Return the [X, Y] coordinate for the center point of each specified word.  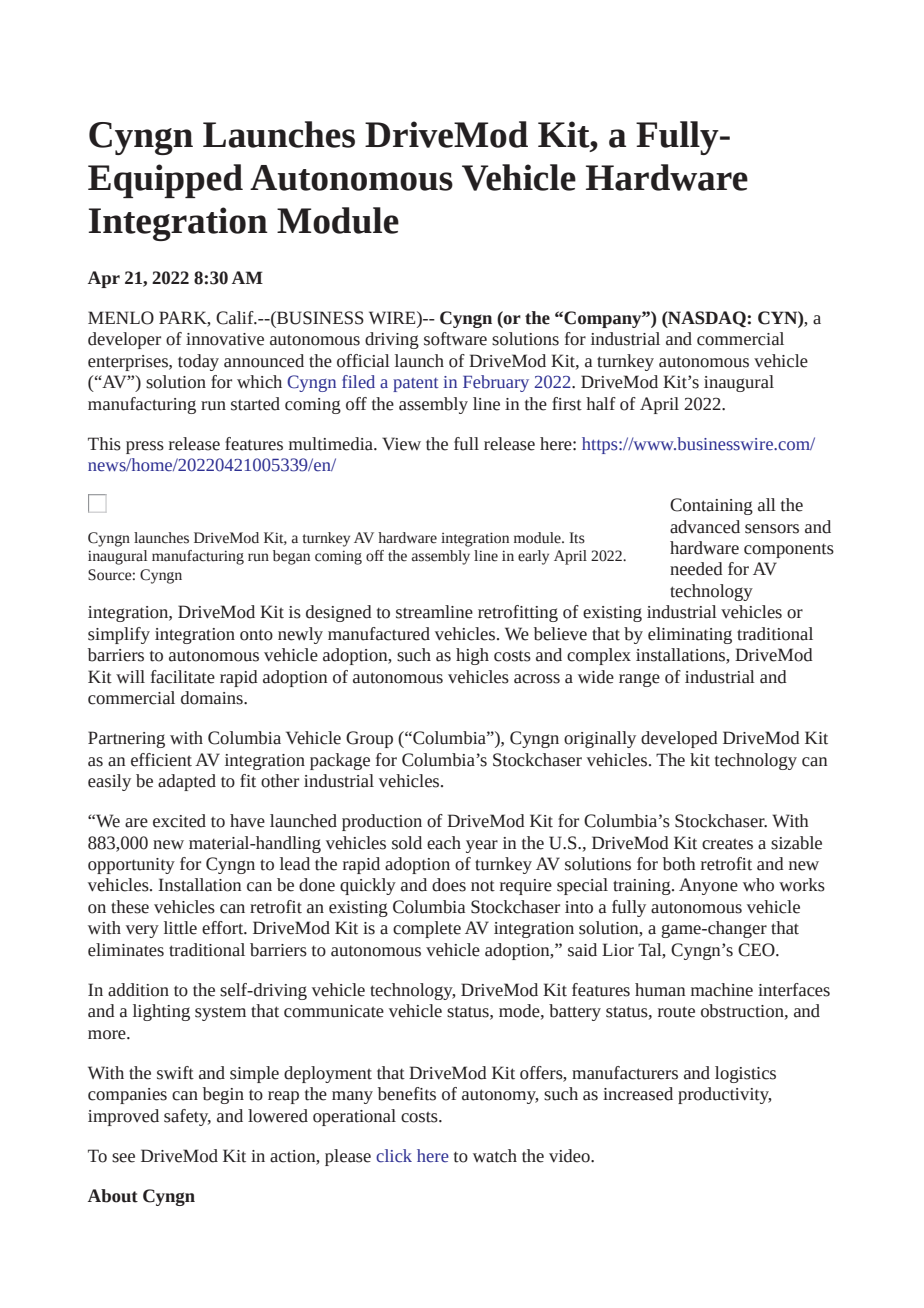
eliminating [690, 635]
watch [495, 1156]
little [180, 928]
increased [638, 1094]
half [601, 404]
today [198, 362]
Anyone [708, 886]
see [123, 1158]
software [455, 339]
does [449, 885]
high [472, 656]
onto [256, 635]
